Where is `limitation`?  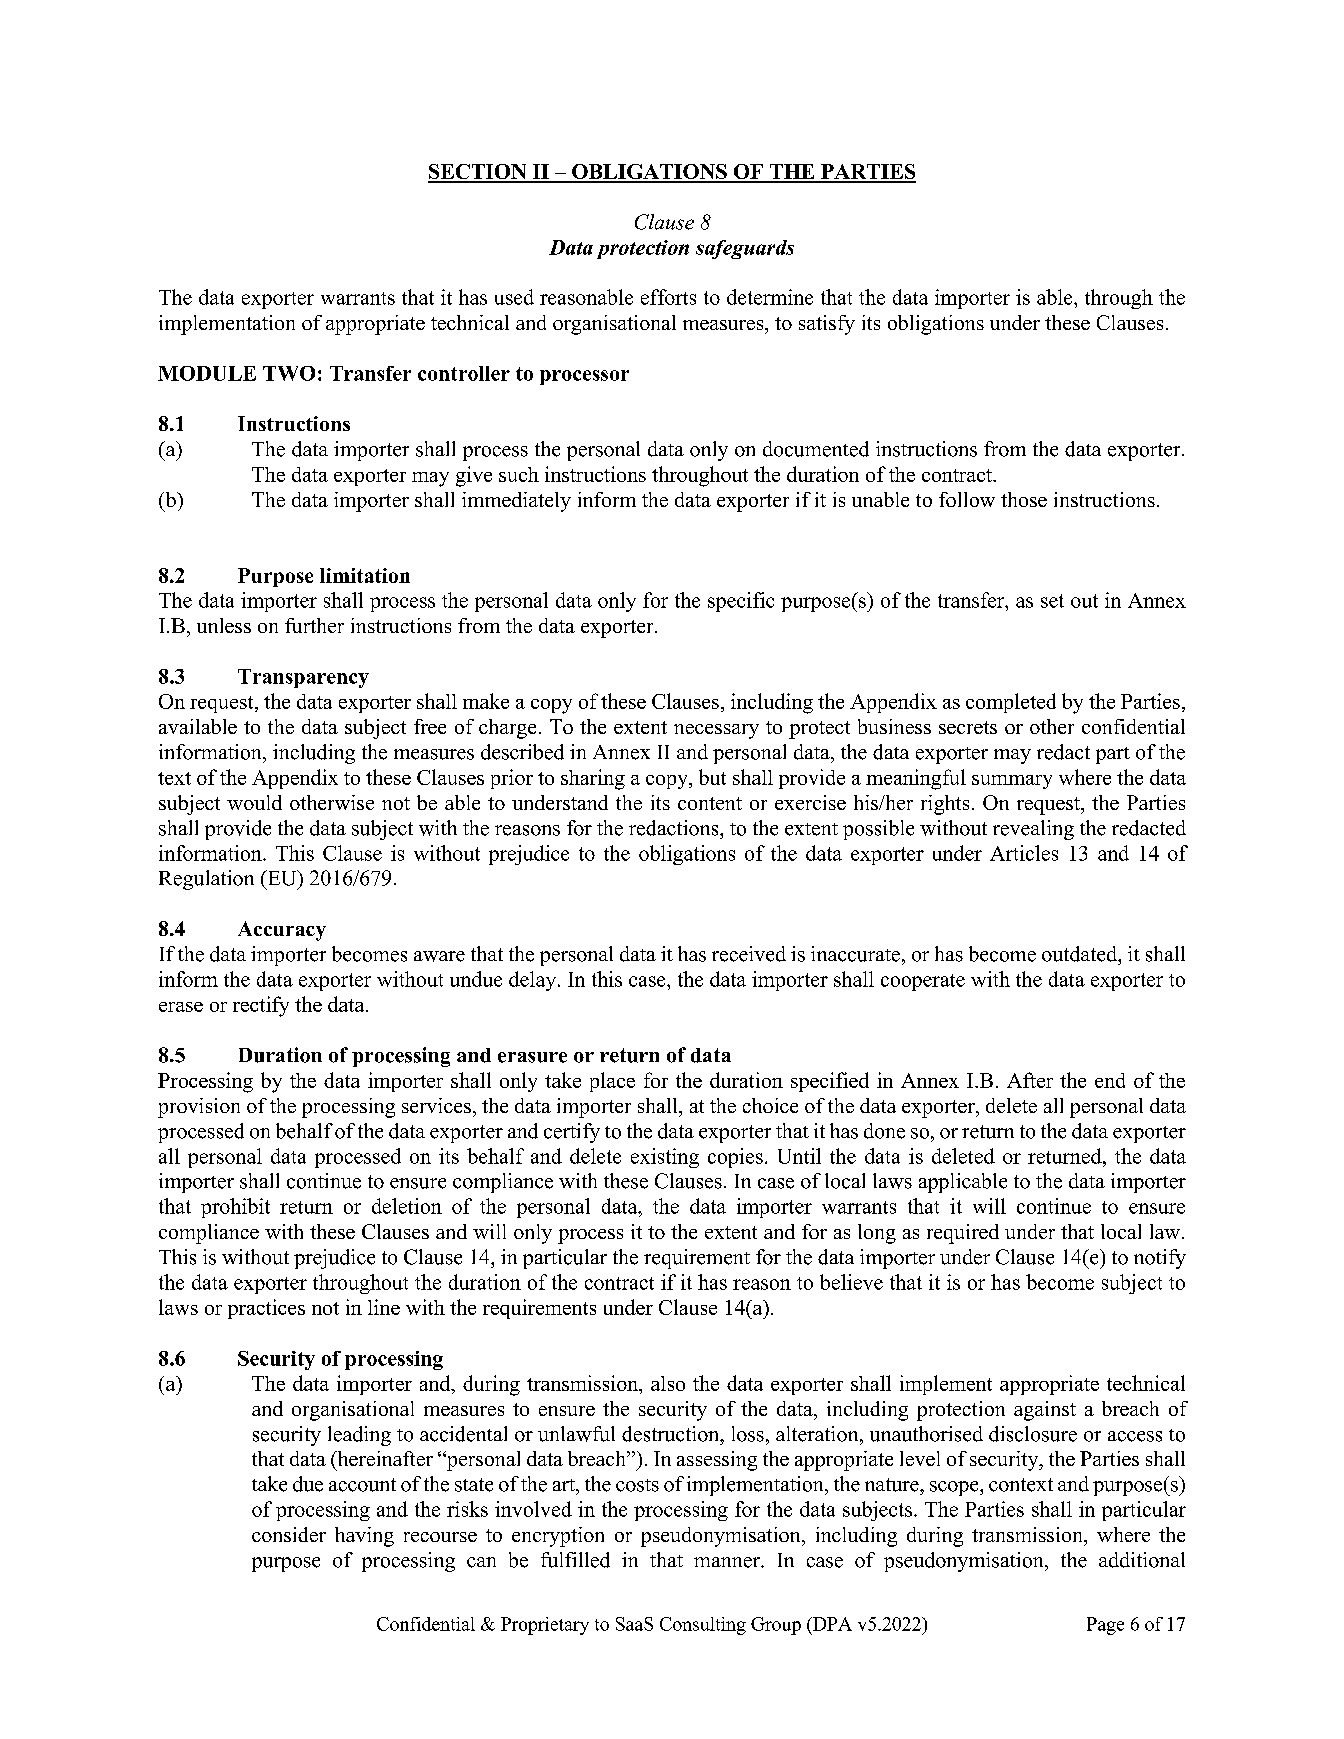 limitation is located at coordinates (365, 575).
